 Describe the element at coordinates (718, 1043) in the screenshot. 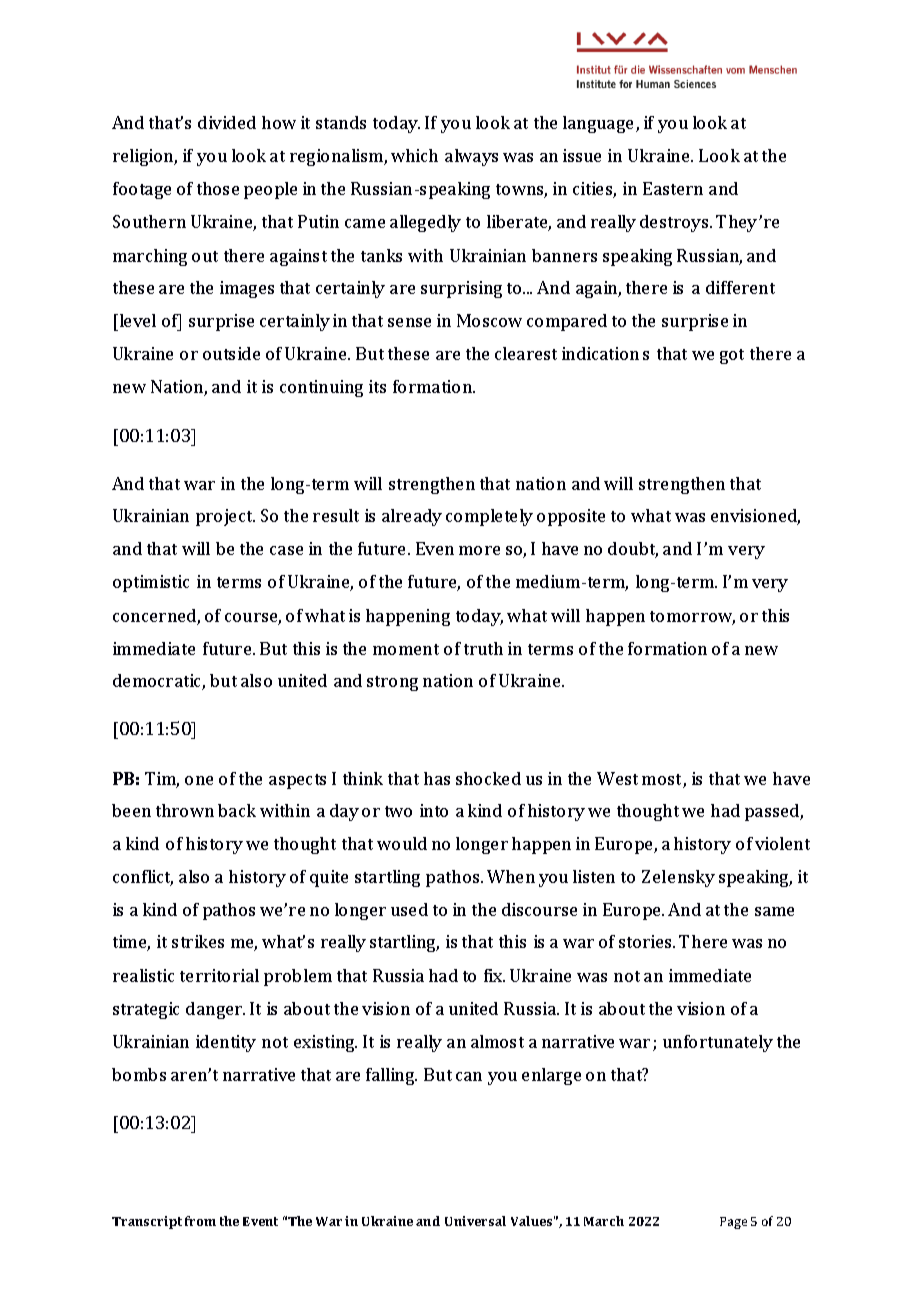

I see `unfortunately` at that location.
